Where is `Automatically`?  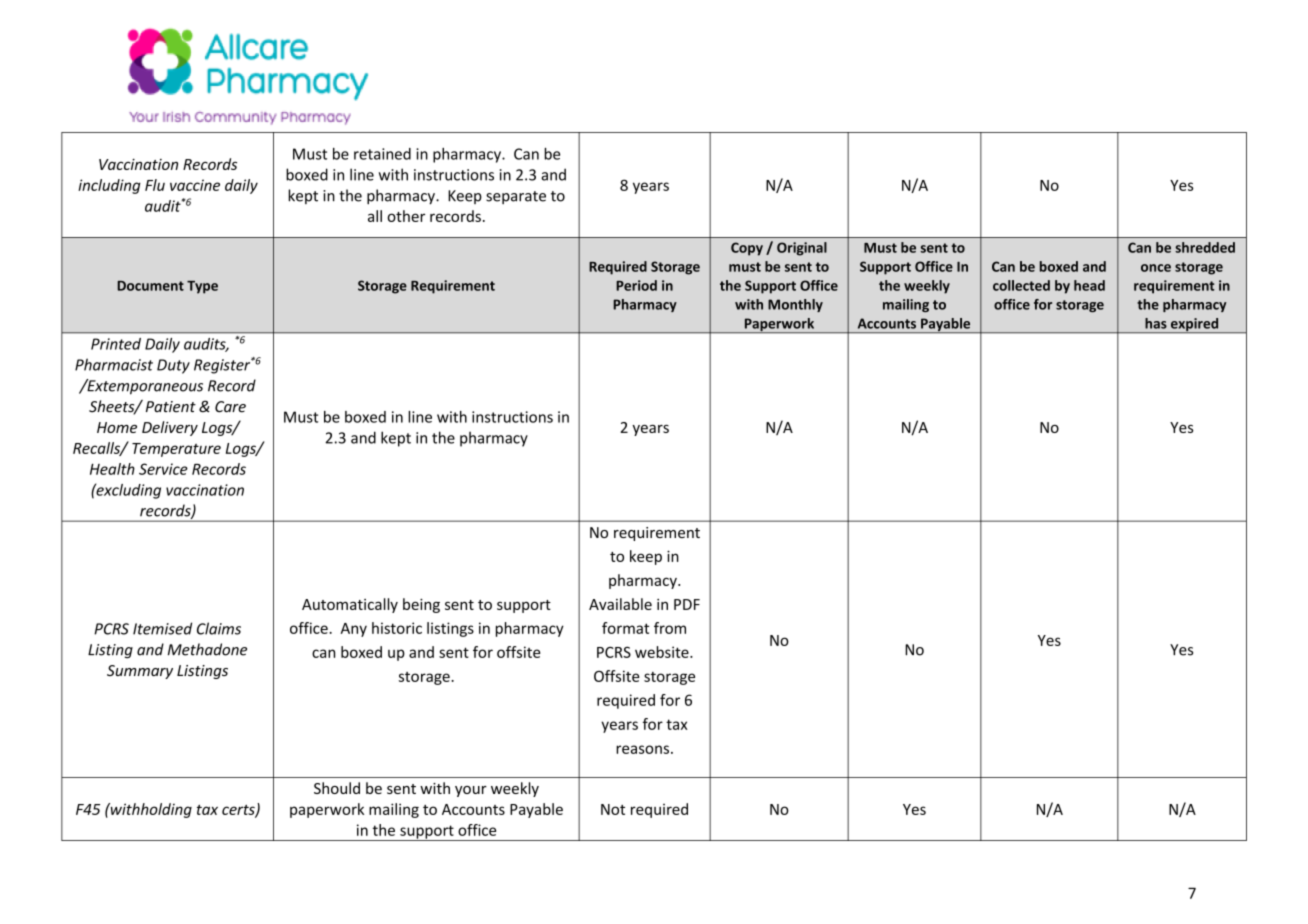
Automatically is located at coordinates (350, 605).
